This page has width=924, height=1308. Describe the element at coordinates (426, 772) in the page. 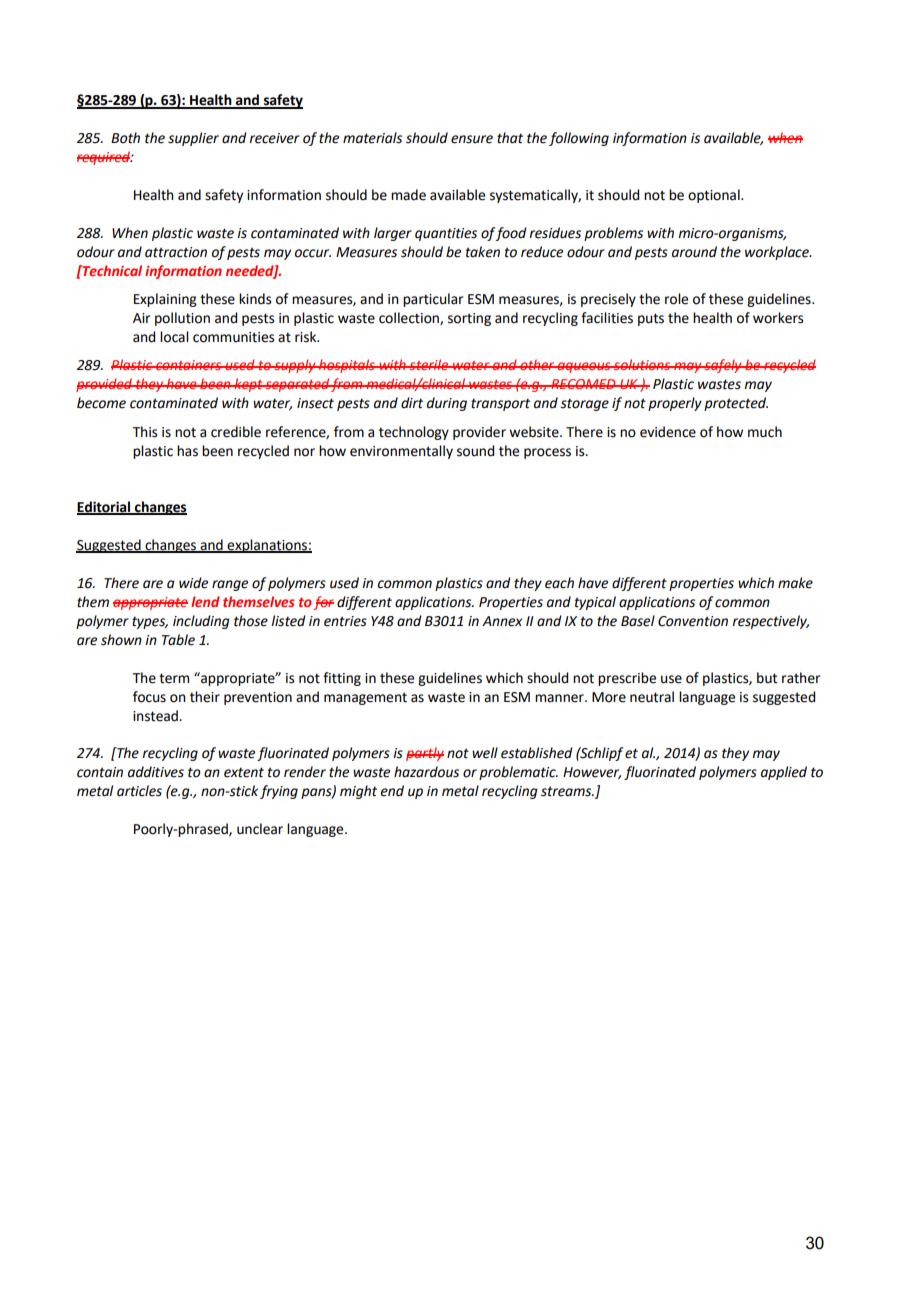

I see `hazardous` at that location.
